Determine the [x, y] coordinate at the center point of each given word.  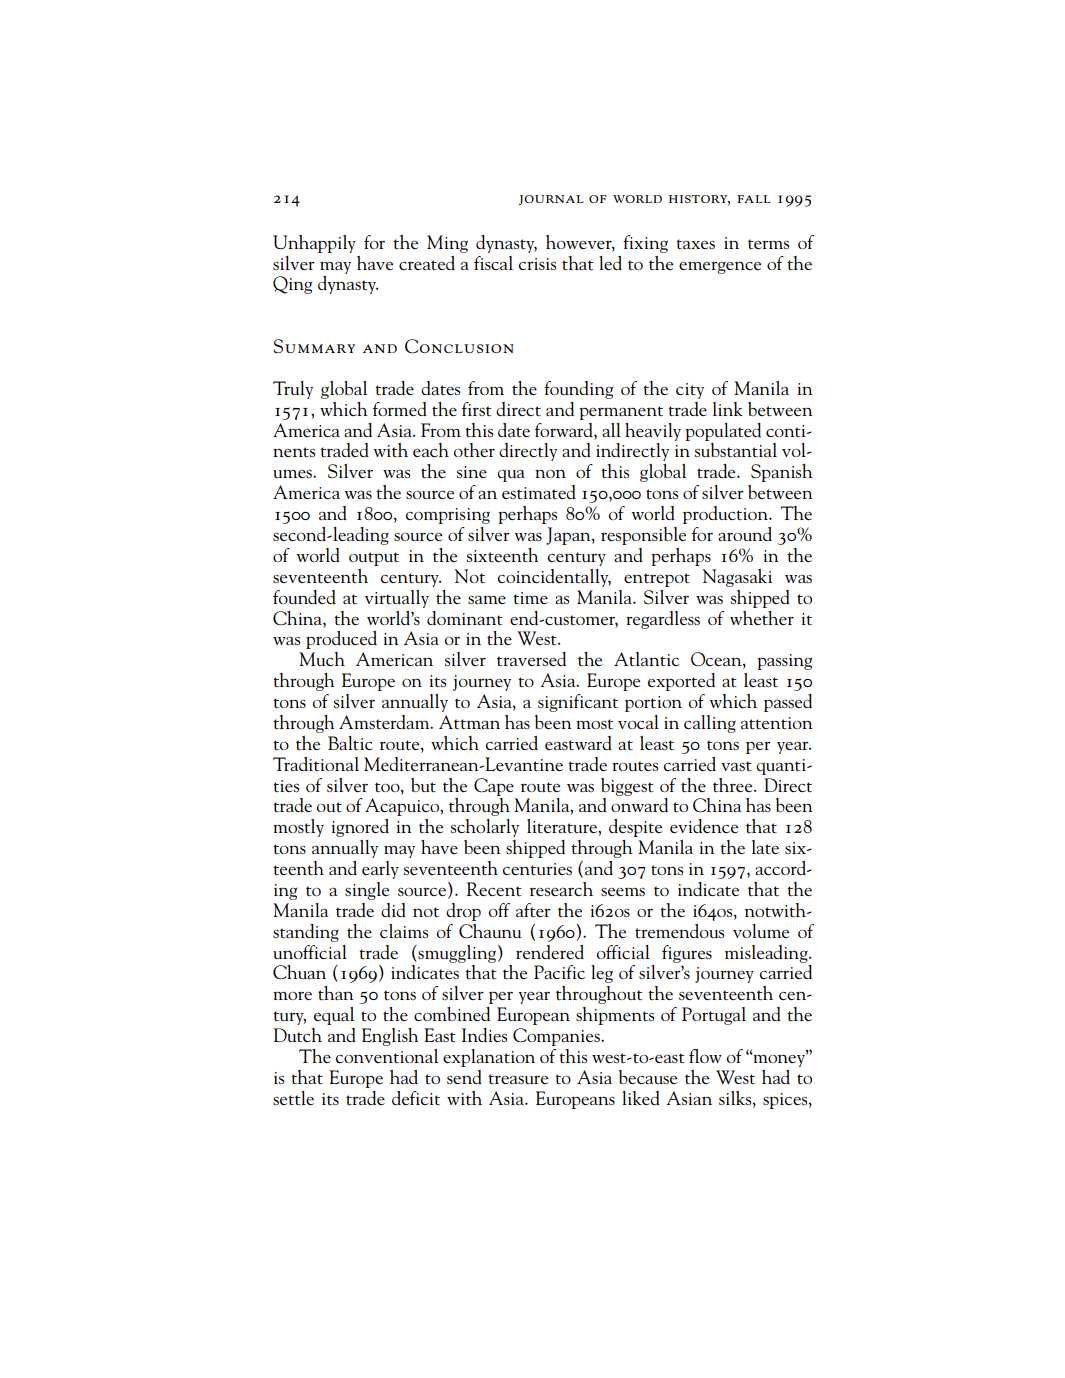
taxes [695, 244]
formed [400, 409]
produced [341, 640]
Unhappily [314, 244]
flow [705, 1056]
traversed [531, 659]
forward [565, 430]
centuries [537, 869]
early [380, 870]
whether [762, 618]
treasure [518, 1079]
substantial [736, 450]
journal [551, 200]
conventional [387, 1056]
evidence [704, 826]
